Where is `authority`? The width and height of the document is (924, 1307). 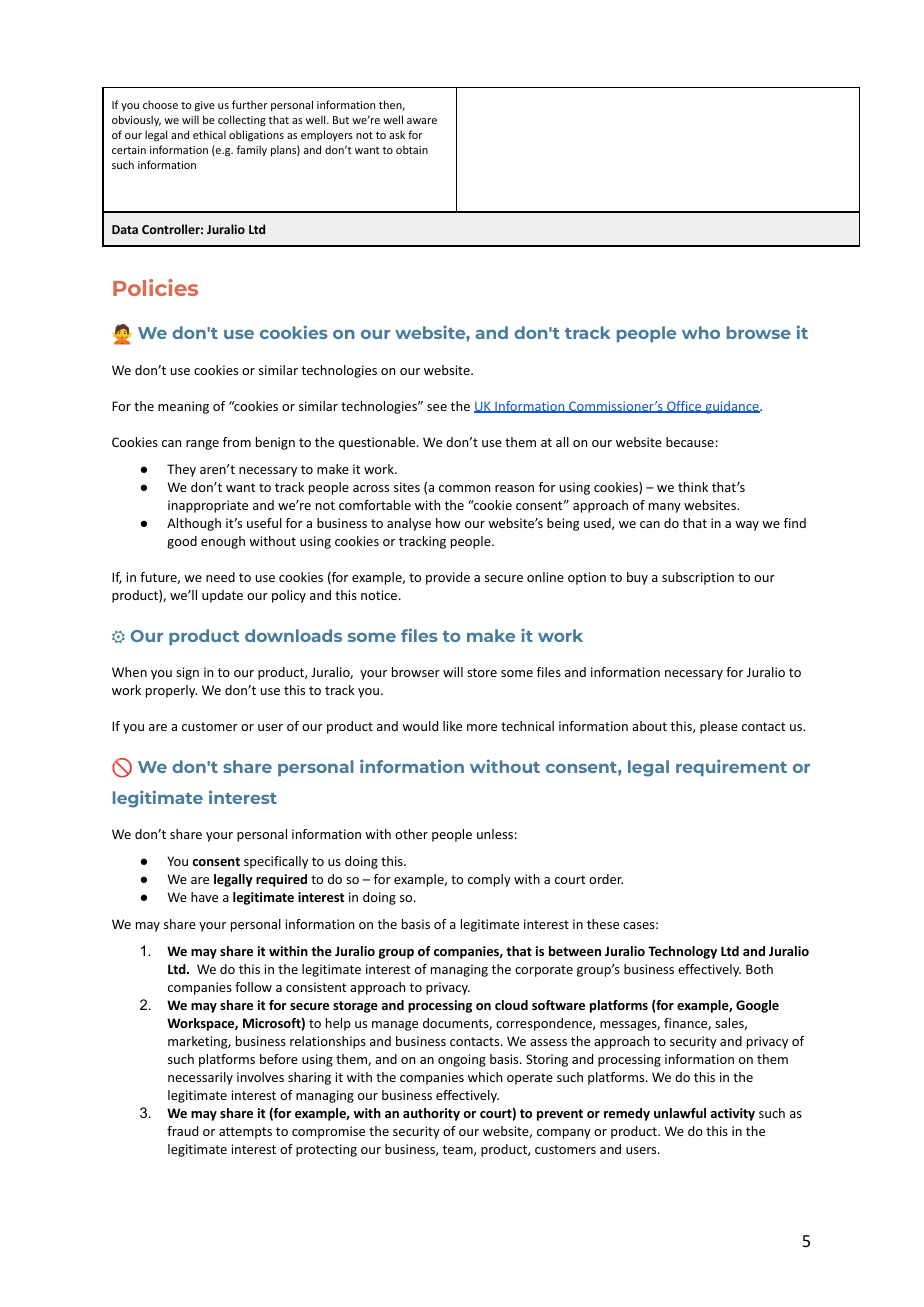
authority is located at coordinates (431, 1114).
